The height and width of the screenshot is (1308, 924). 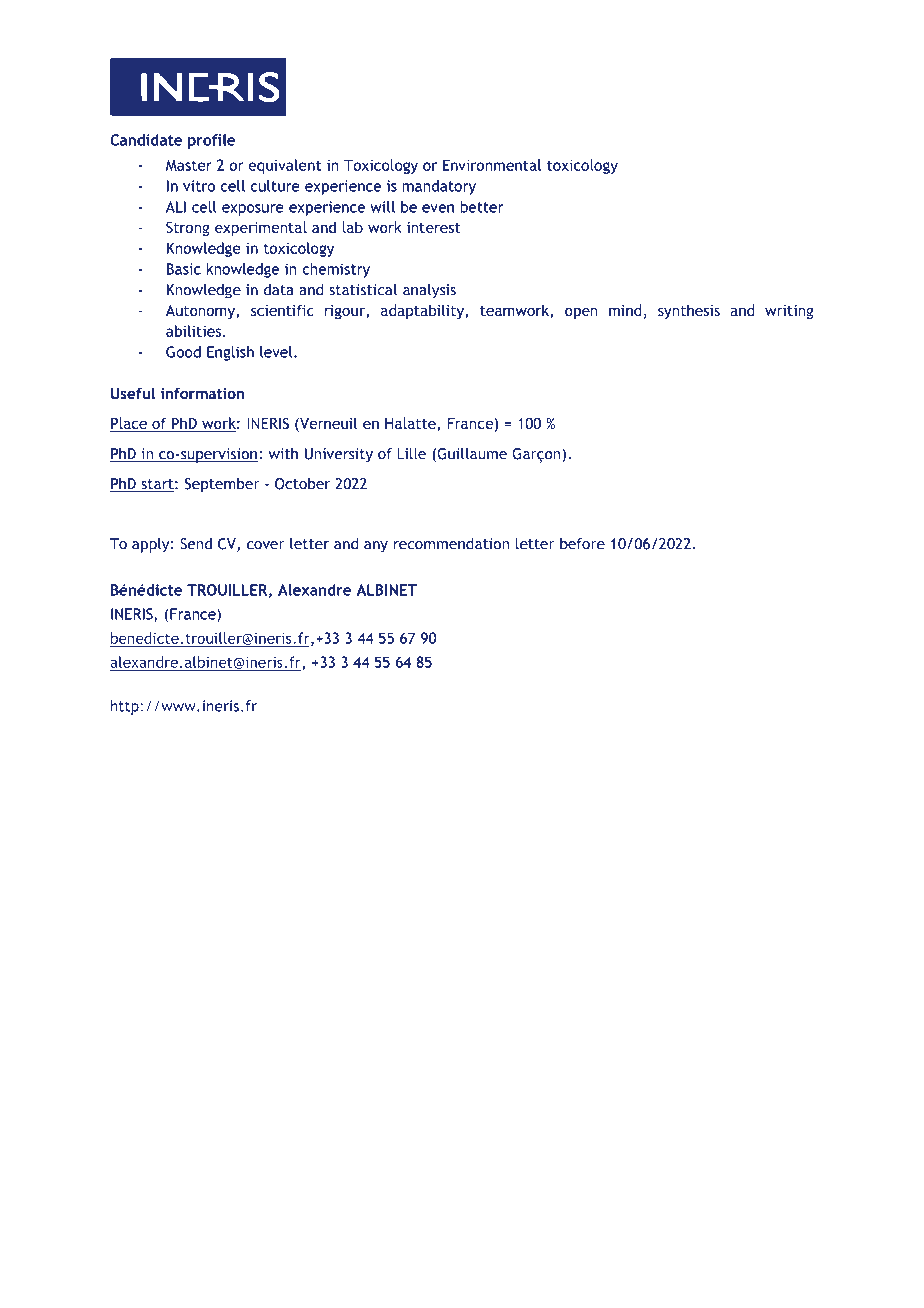 What do you see at coordinates (492, 165) in the screenshot?
I see `Environmental` at bounding box center [492, 165].
